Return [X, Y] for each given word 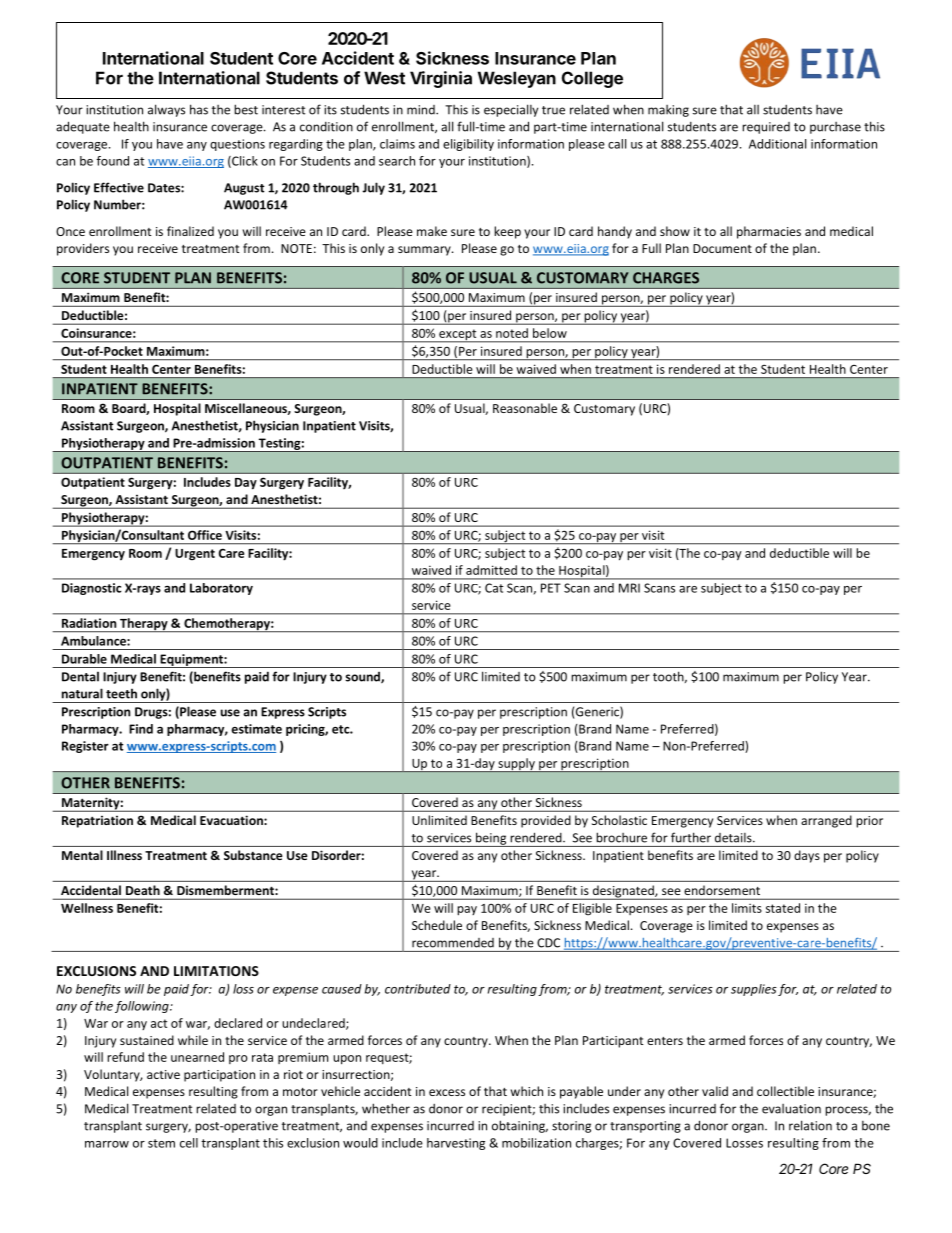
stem [161, 1143]
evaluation [791, 1109]
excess [447, 1092]
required [766, 128]
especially [511, 110]
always [166, 110]
